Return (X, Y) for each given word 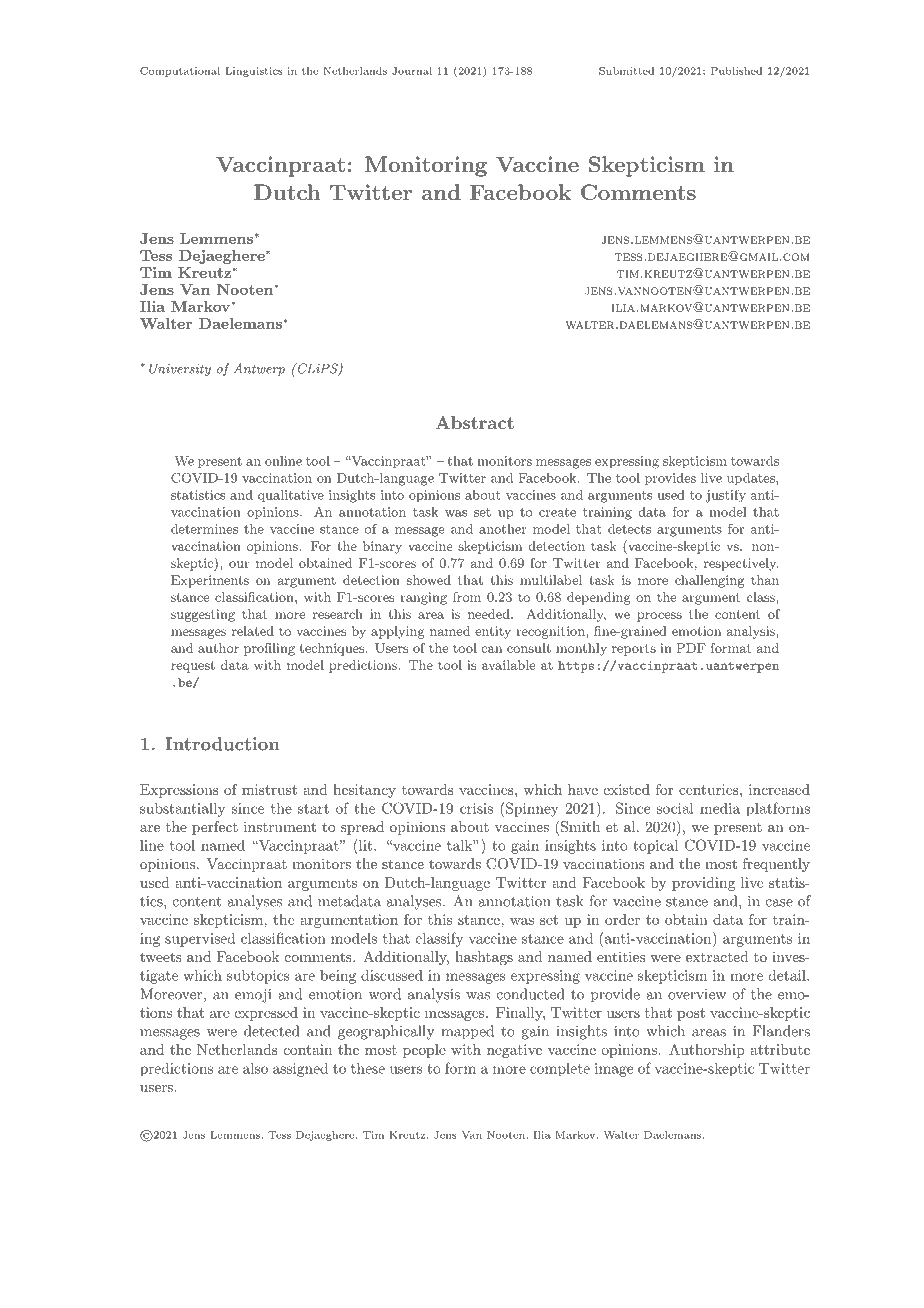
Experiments (210, 581)
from (467, 597)
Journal (412, 71)
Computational (180, 72)
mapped (467, 1032)
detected (271, 1031)
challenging (709, 581)
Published (736, 71)
